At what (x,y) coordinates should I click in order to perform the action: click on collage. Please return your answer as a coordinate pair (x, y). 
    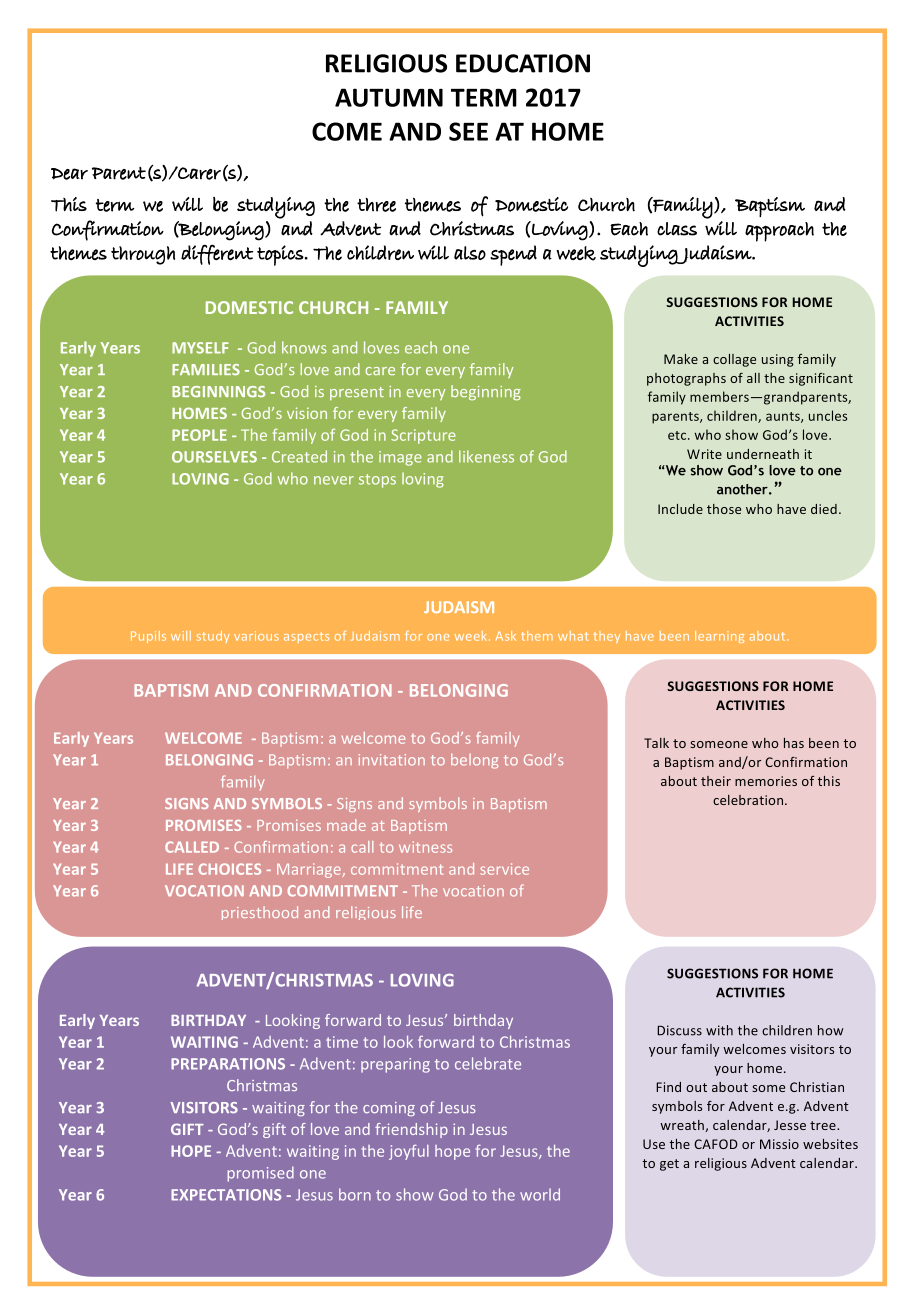
    Looking at the image, I should click on (734, 360).
